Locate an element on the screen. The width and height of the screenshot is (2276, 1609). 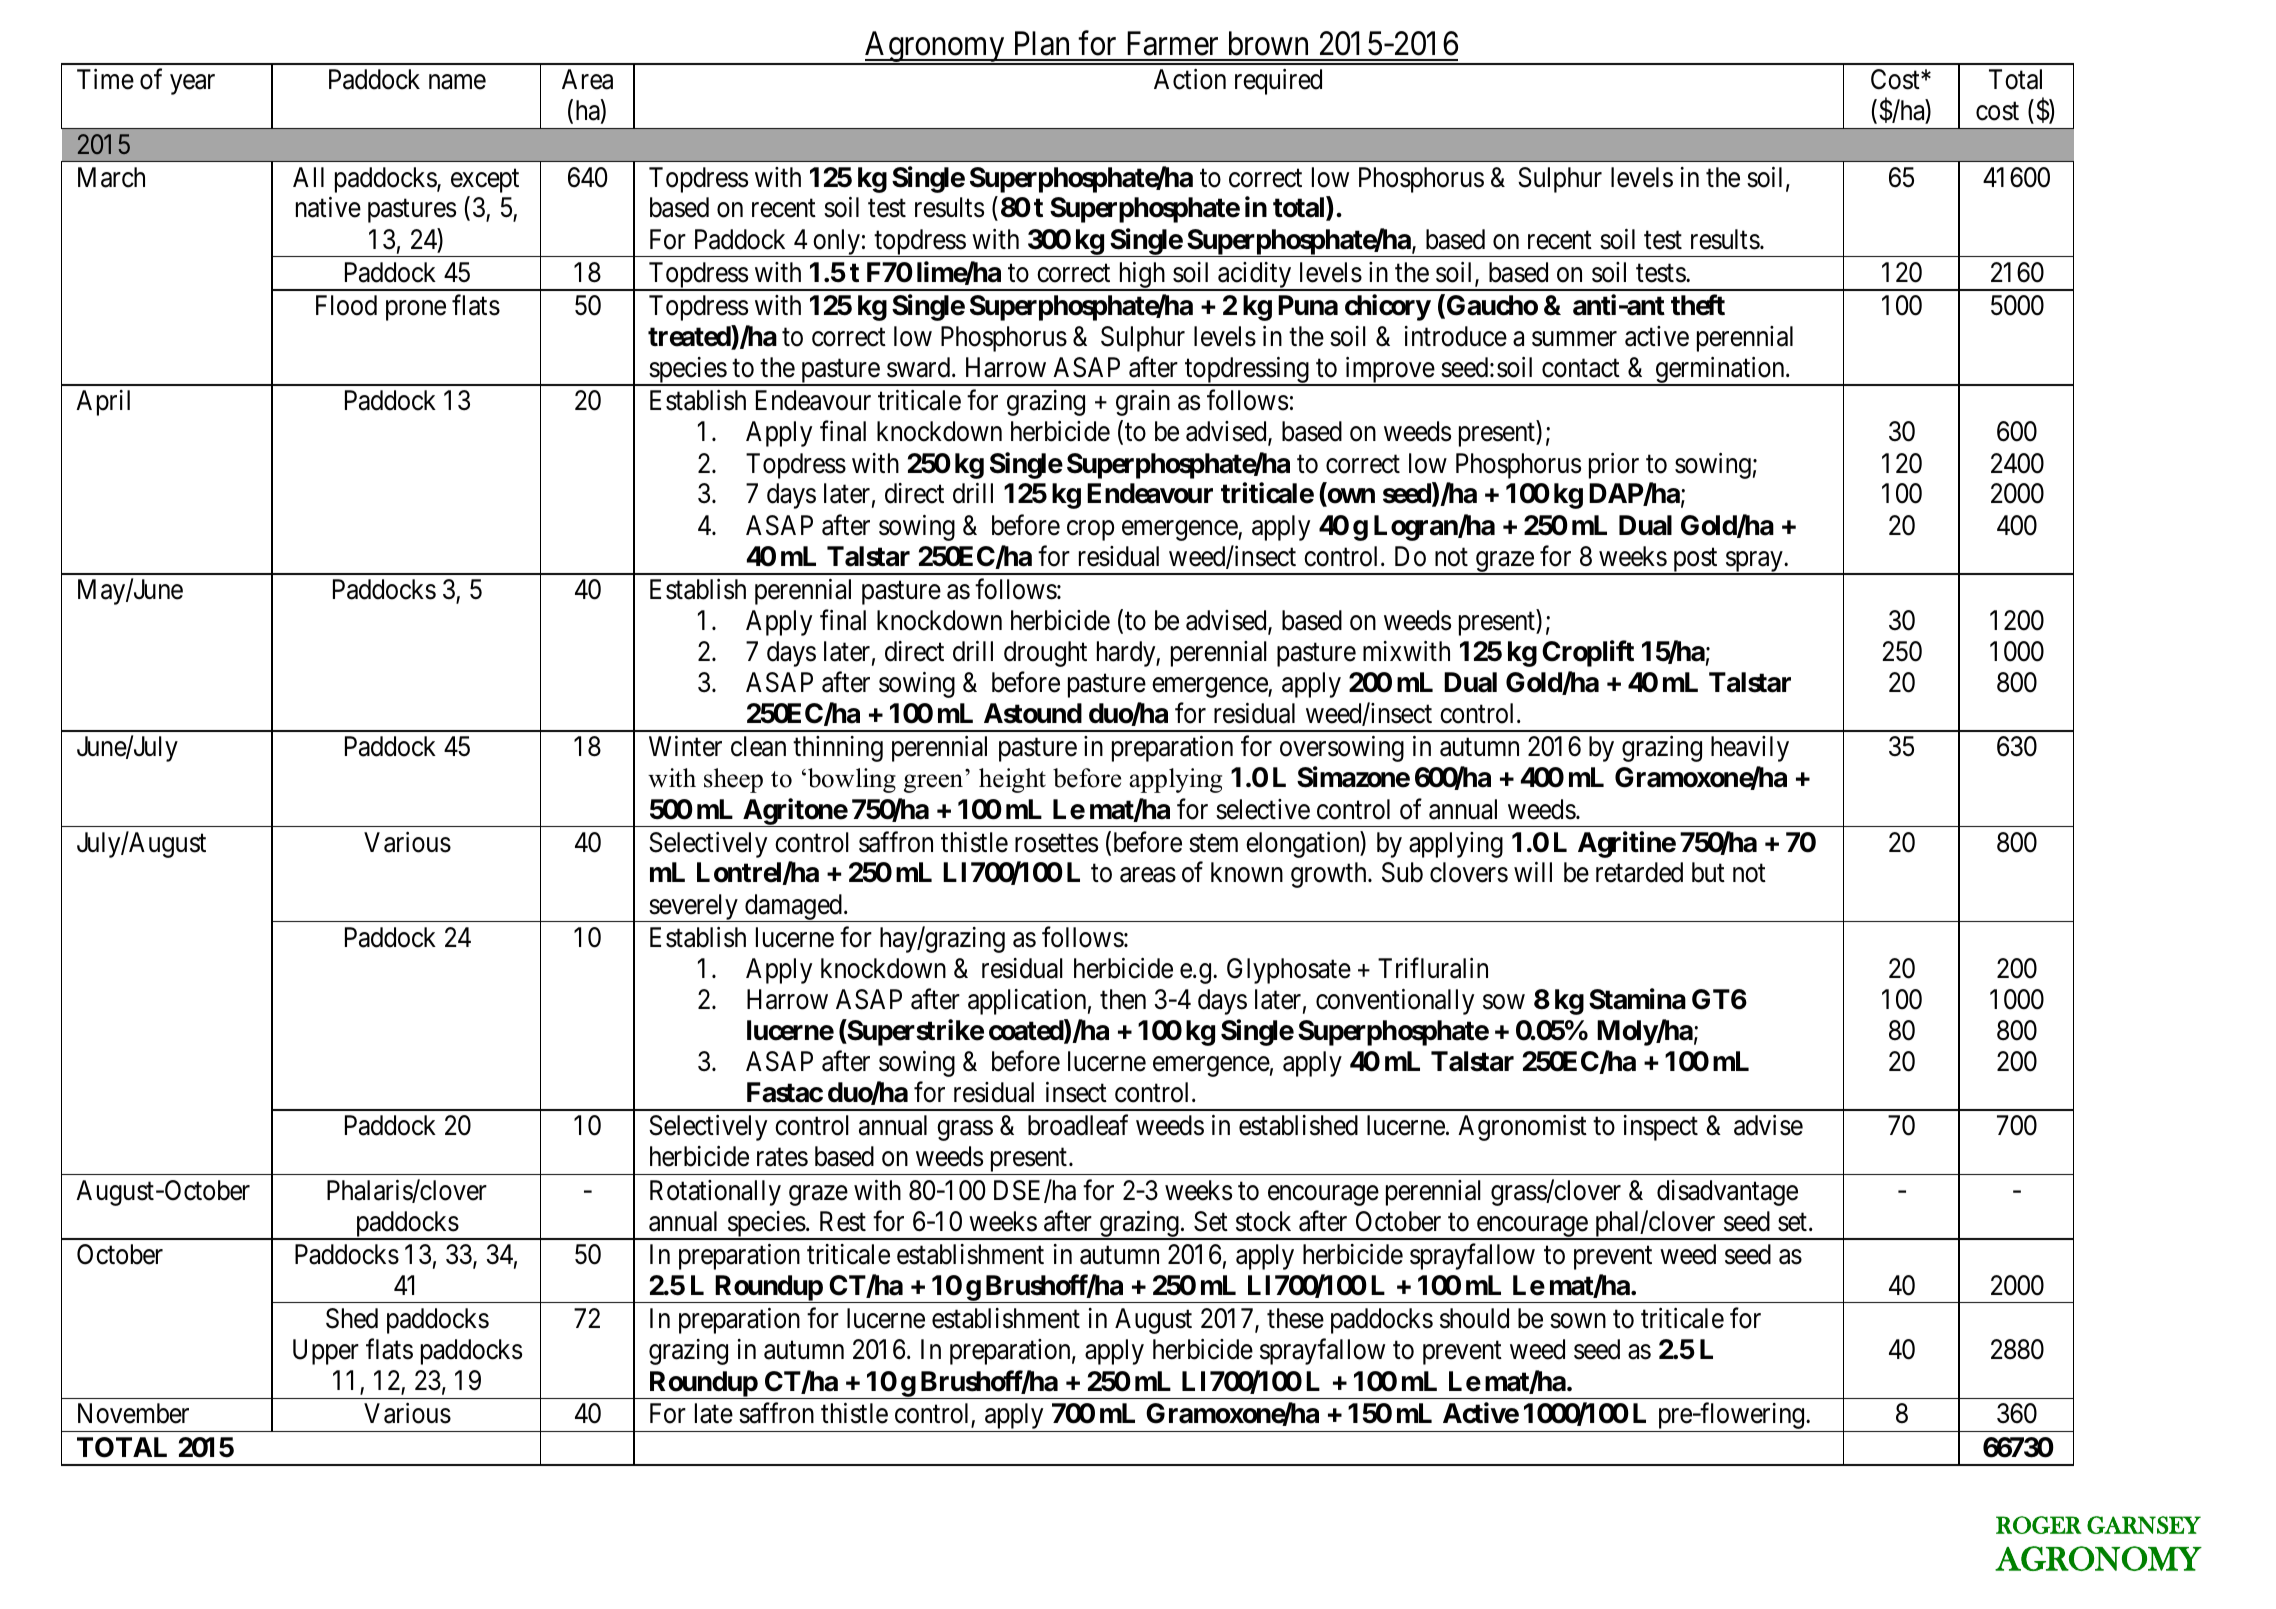
November is located at coordinates (133, 1413).
